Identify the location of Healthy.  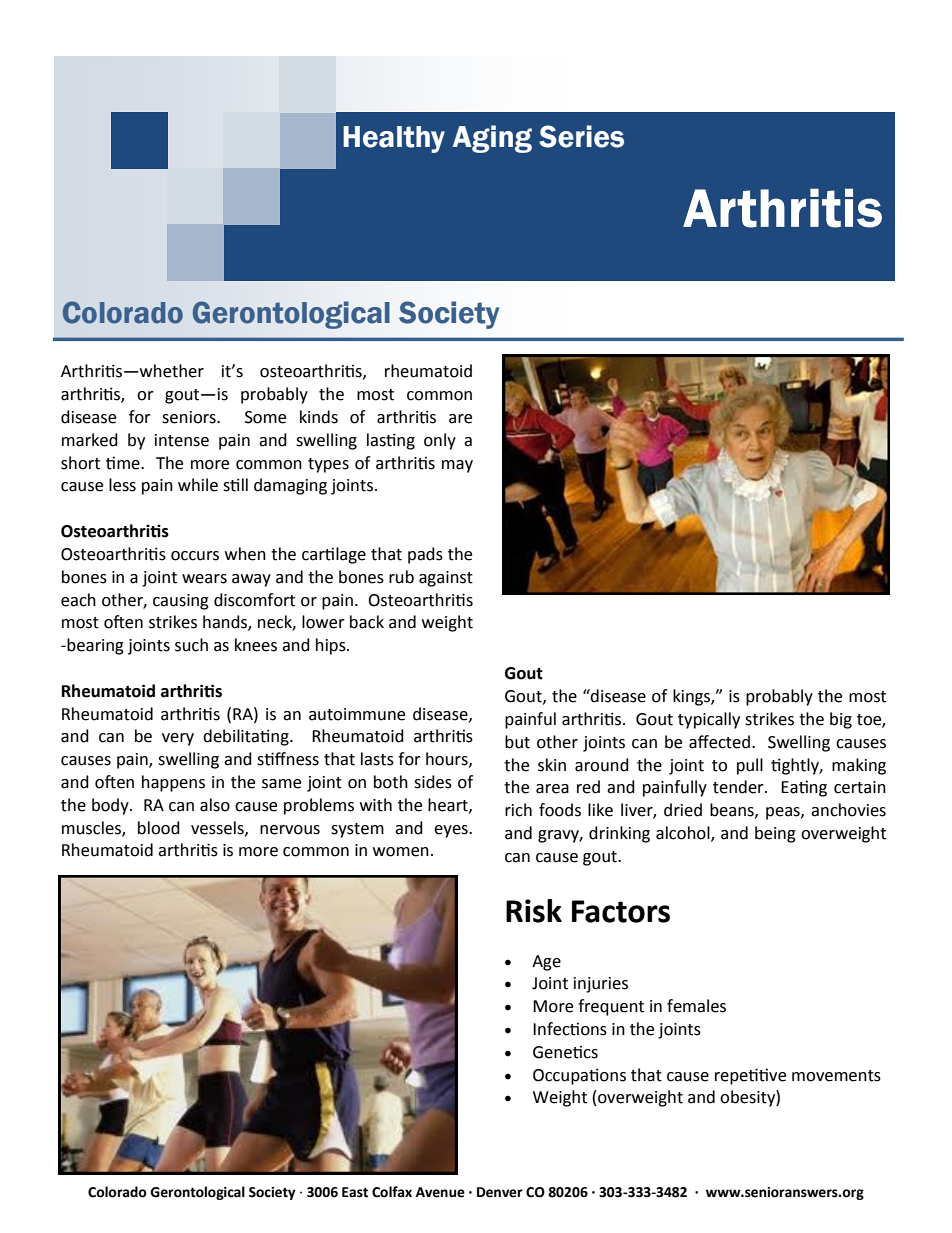
(394, 139).
